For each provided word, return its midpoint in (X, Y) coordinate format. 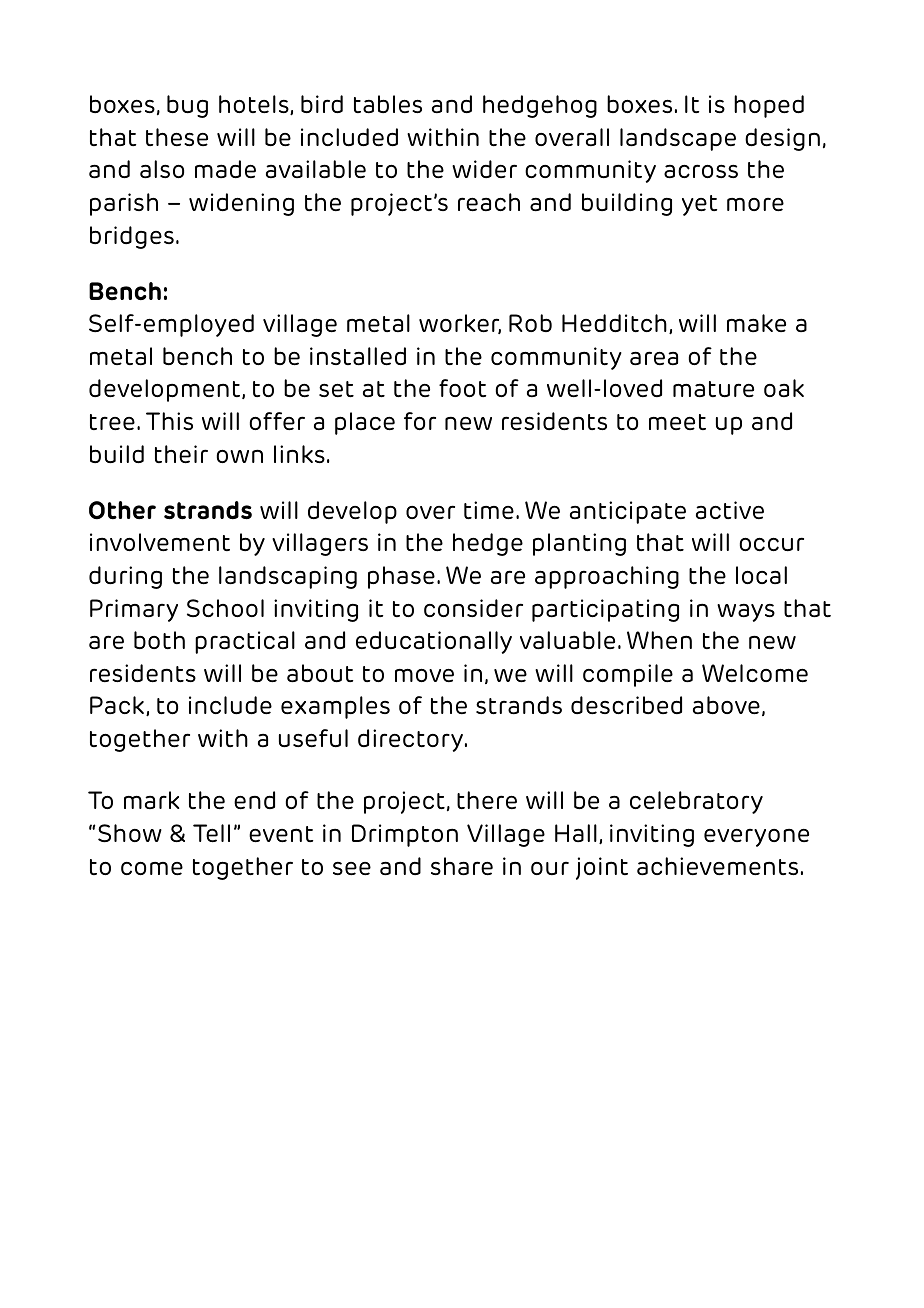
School (225, 608)
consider (473, 608)
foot (462, 388)
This (169, 421)
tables (388, 104)
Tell (211, 833)
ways (746, 613)
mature (713, 389)
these (177, 137)
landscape (678, 139)
